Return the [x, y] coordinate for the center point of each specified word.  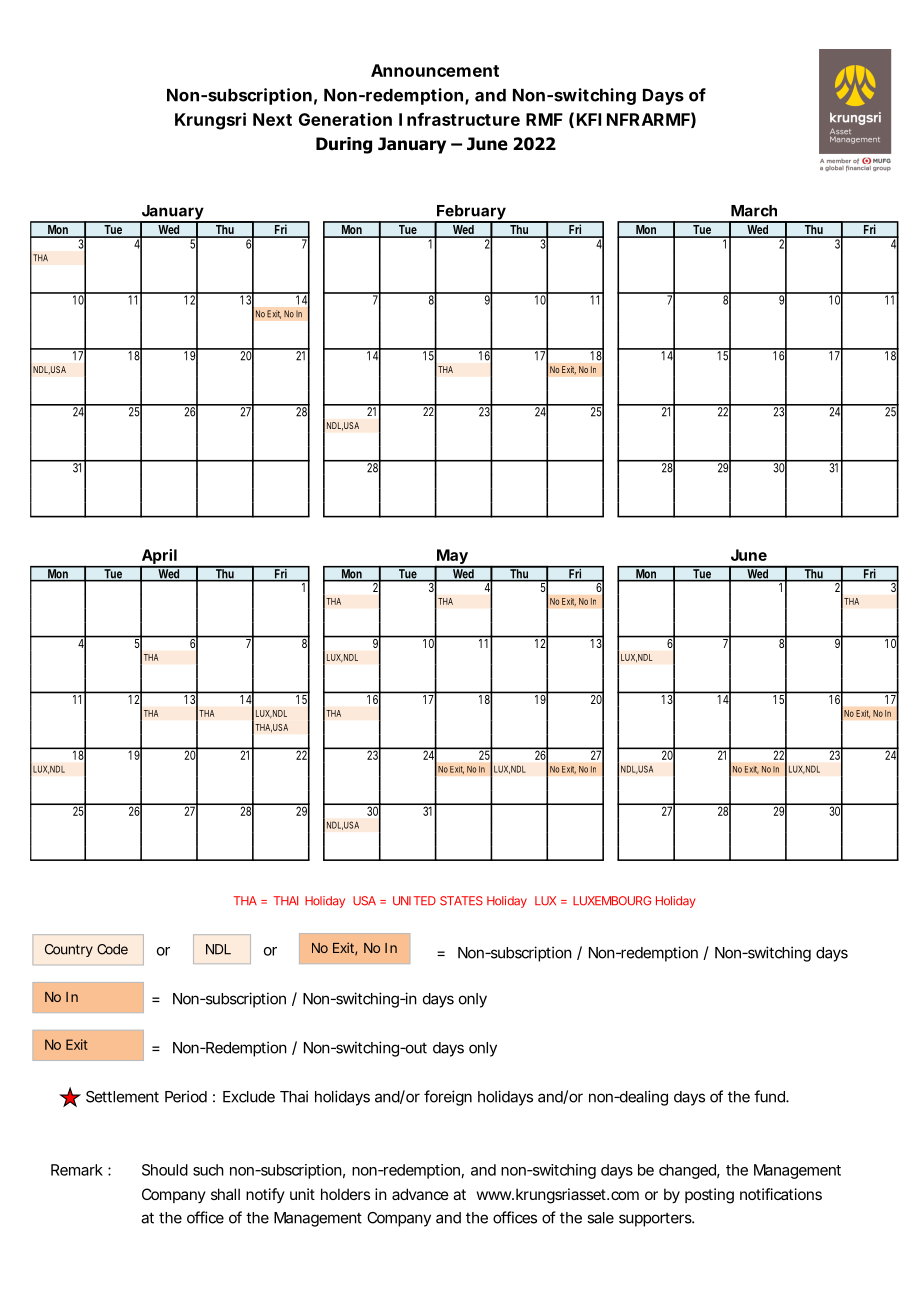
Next [272, 119]
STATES [461, 901]
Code [112, 949]
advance [420, 1194]
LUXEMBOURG [612, 901]
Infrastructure [459, 119]
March [754, 211]
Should [165, 1170]
